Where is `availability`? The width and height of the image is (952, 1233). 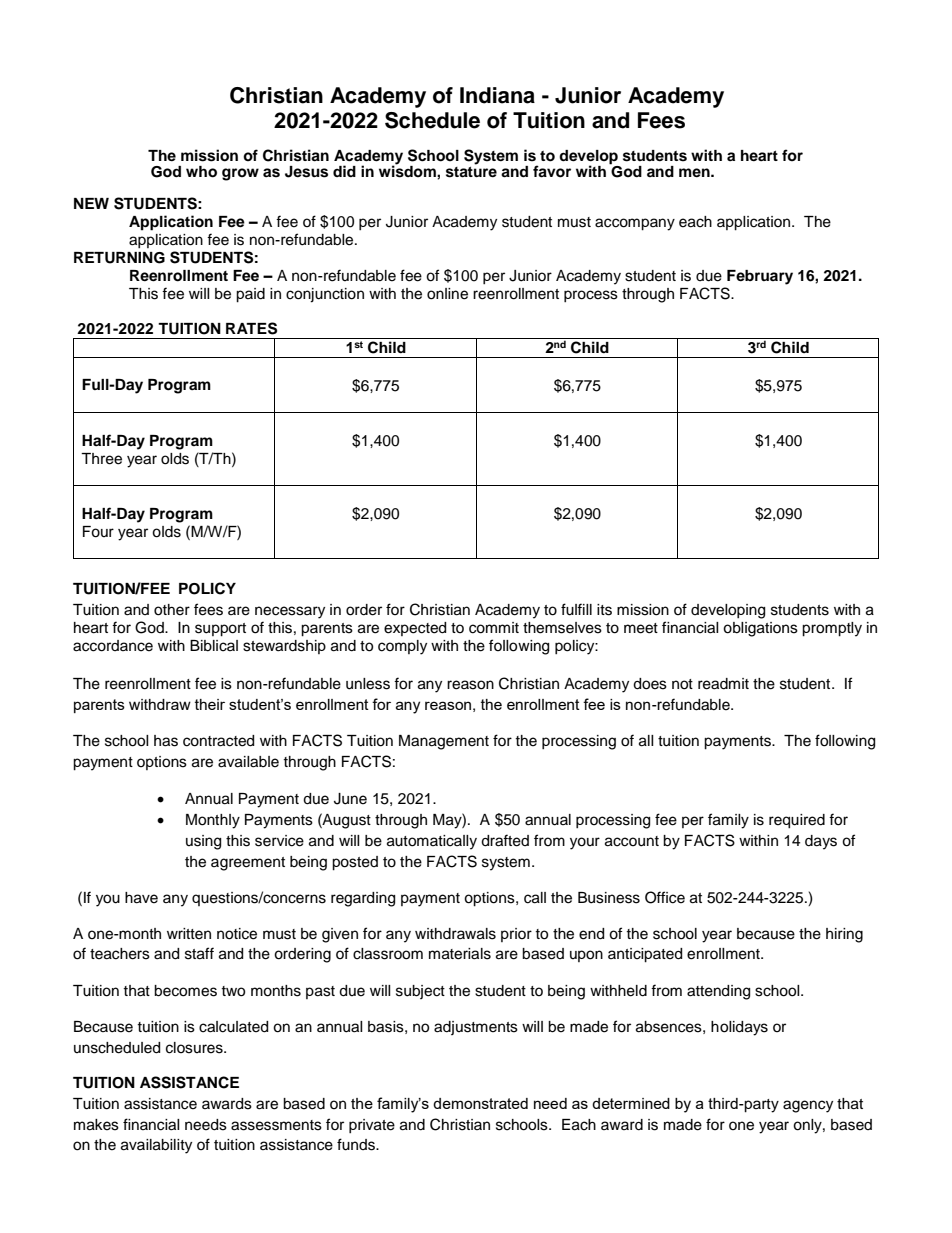
availability is located at coordinates (156, 1146).
